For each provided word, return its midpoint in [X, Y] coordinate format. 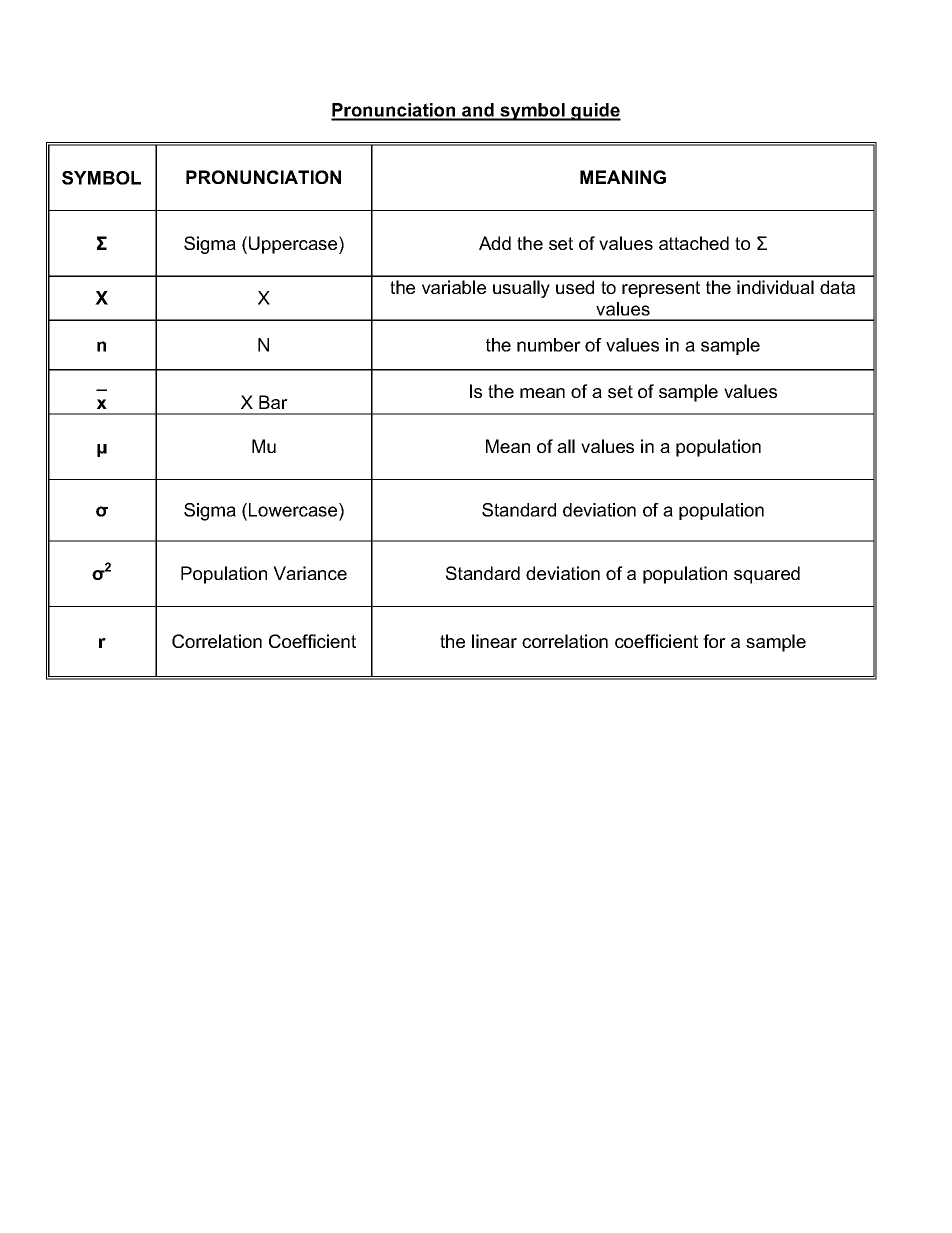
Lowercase [294, 511]
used [575, 287]
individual [775, 287]
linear [494, 641]
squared [767, 575]
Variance [310, 573]
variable [454, 287]
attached [694, 243]
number [549, 345]
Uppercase [294, 245]
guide [595, 112]
